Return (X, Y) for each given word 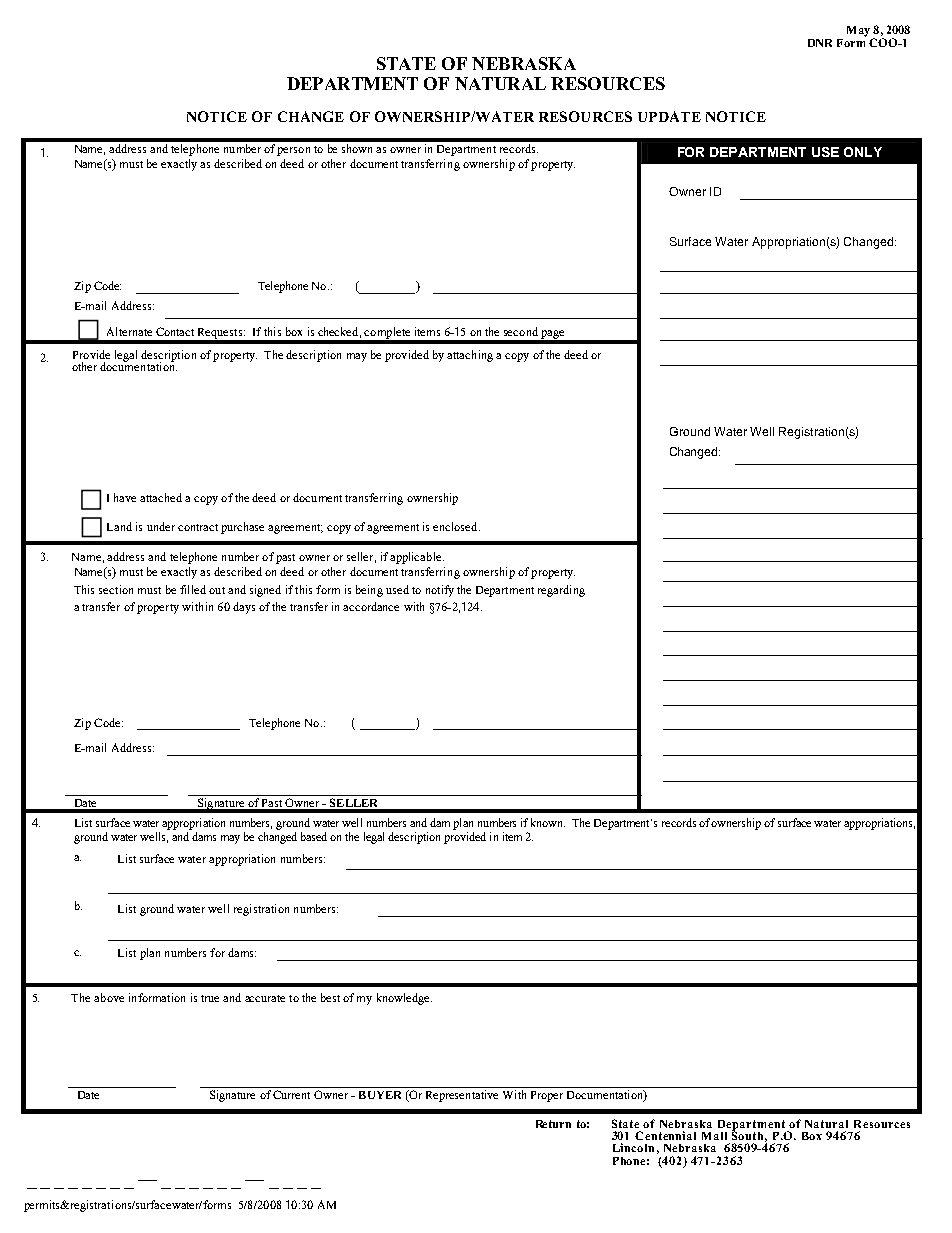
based (314, 836)
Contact (175, 331)
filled (193, 589)
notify (440, 591)
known (548, 822)
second (521, 331)
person (293, 151)
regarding (561, 591)
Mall (714, 1136)
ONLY (863, 152)
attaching (470, 356)
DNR (820, 43)
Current (291, 1094)
